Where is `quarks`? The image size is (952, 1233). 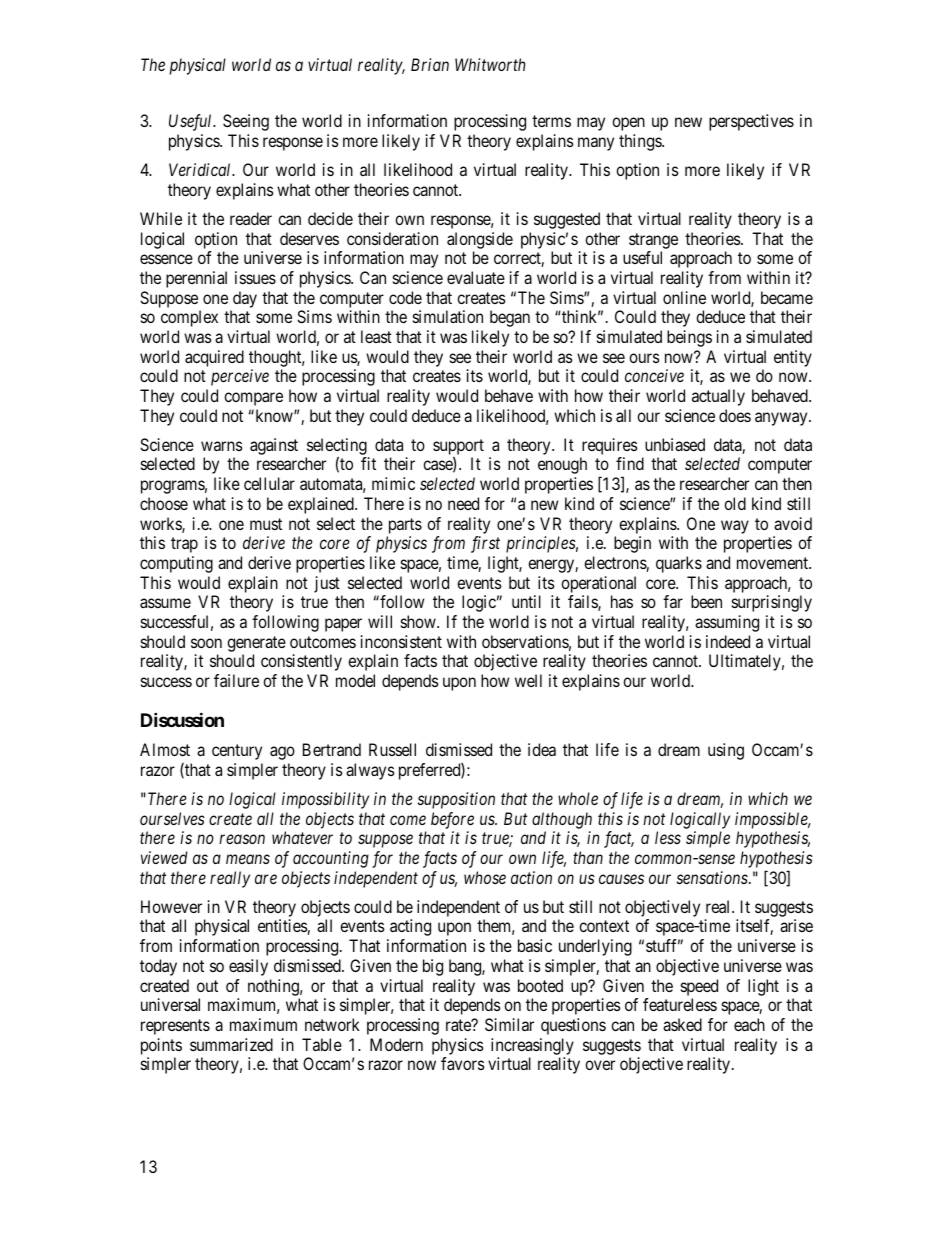
quarks is located at coordinates (679, 564).
